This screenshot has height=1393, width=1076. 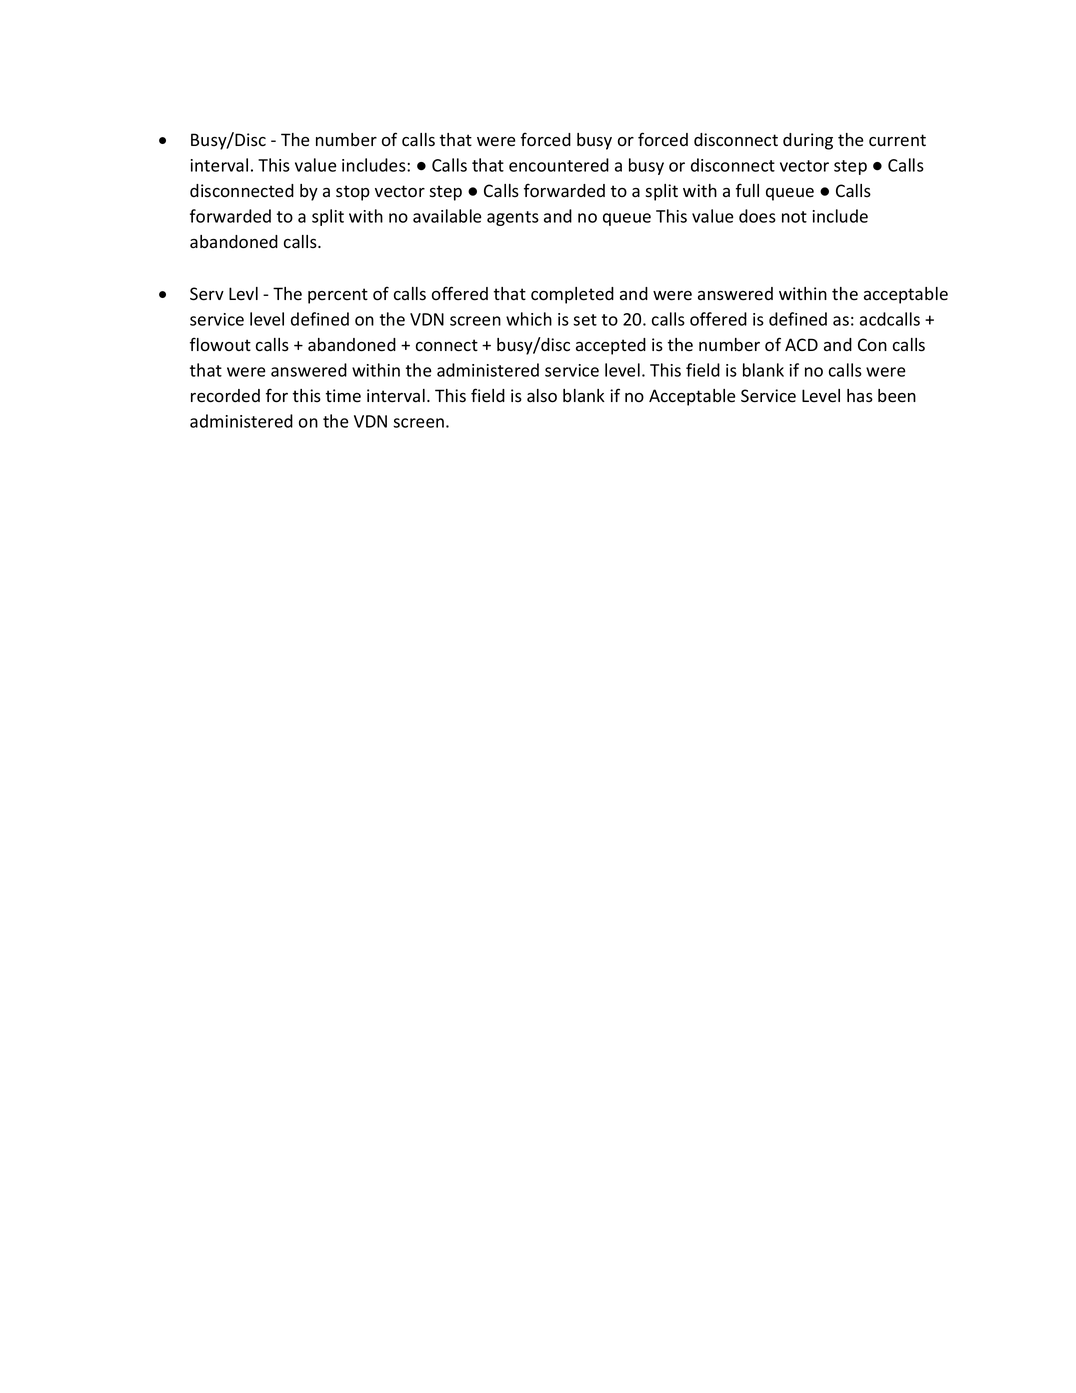 I want to click on percent, so click(x=338, y=296).
